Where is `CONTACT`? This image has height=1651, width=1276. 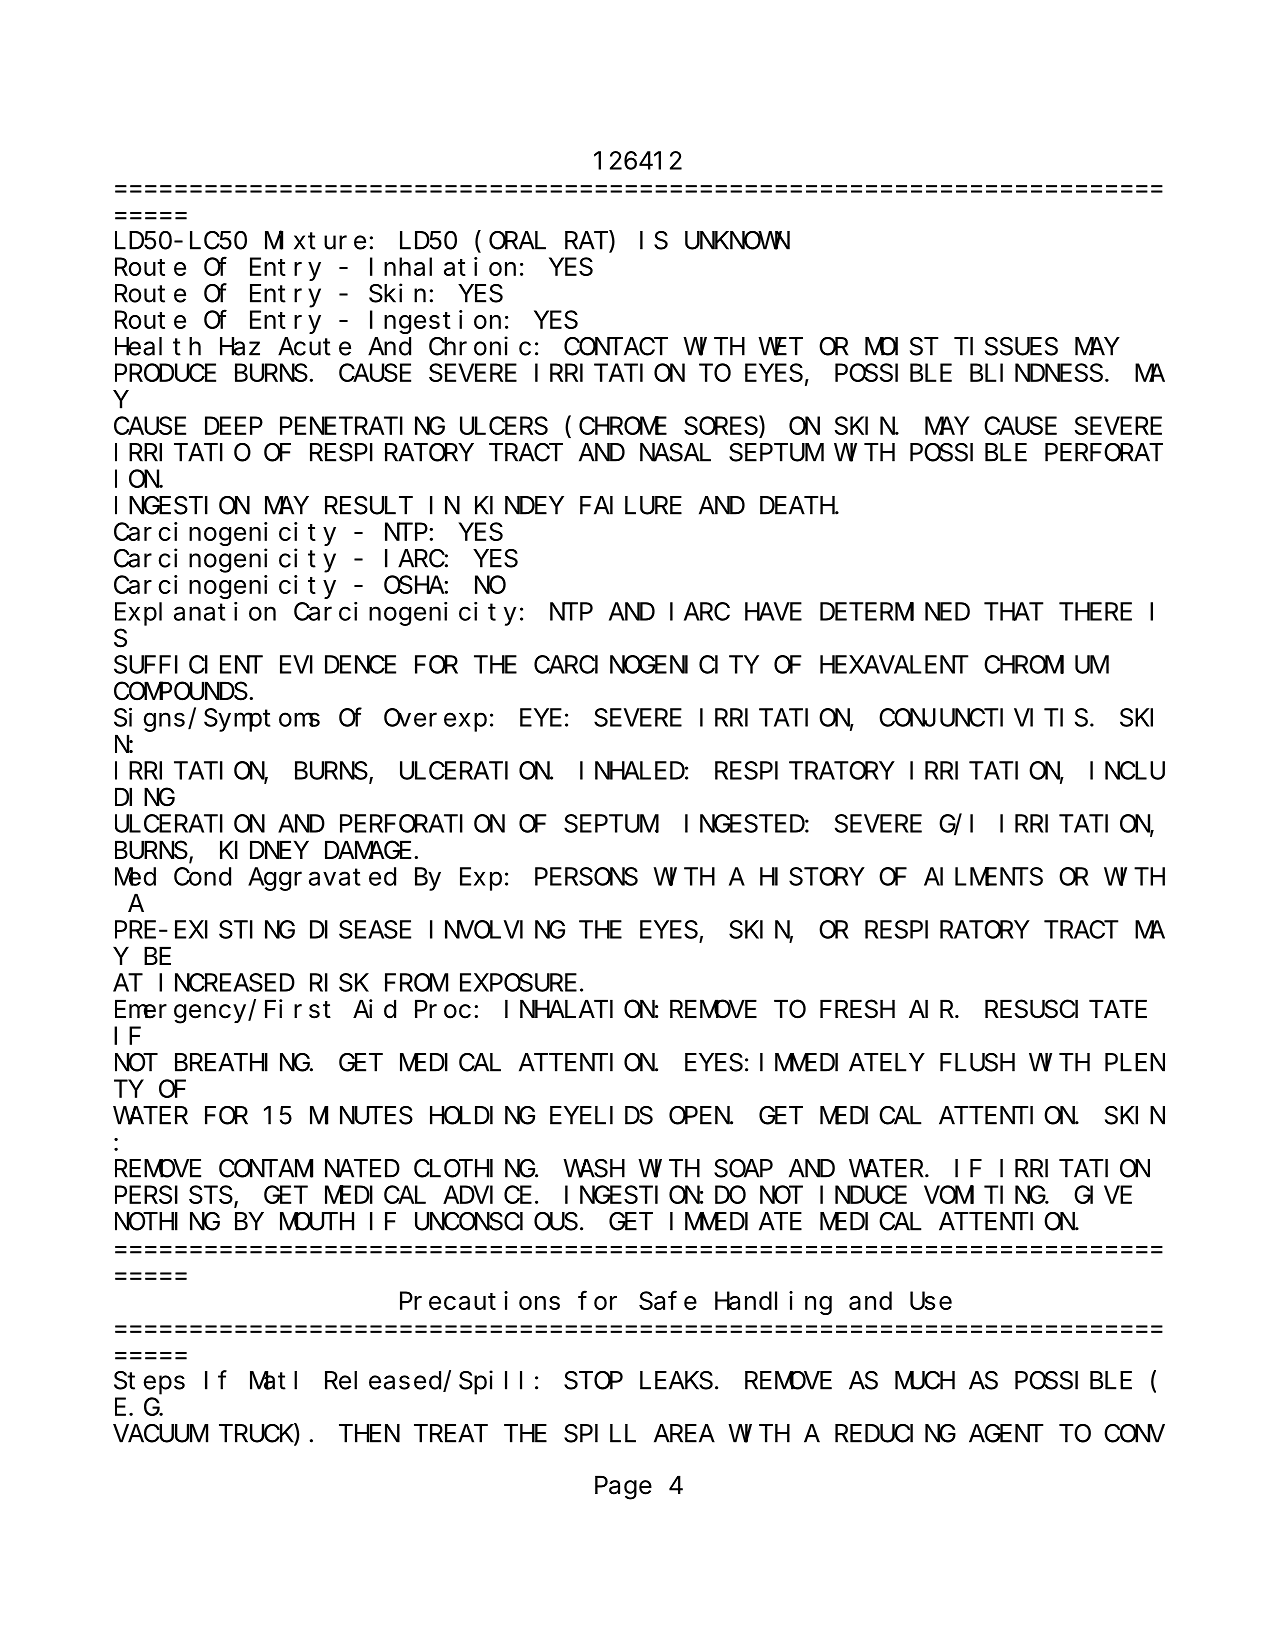
CONTACT is located at coordinates (616, 347).
